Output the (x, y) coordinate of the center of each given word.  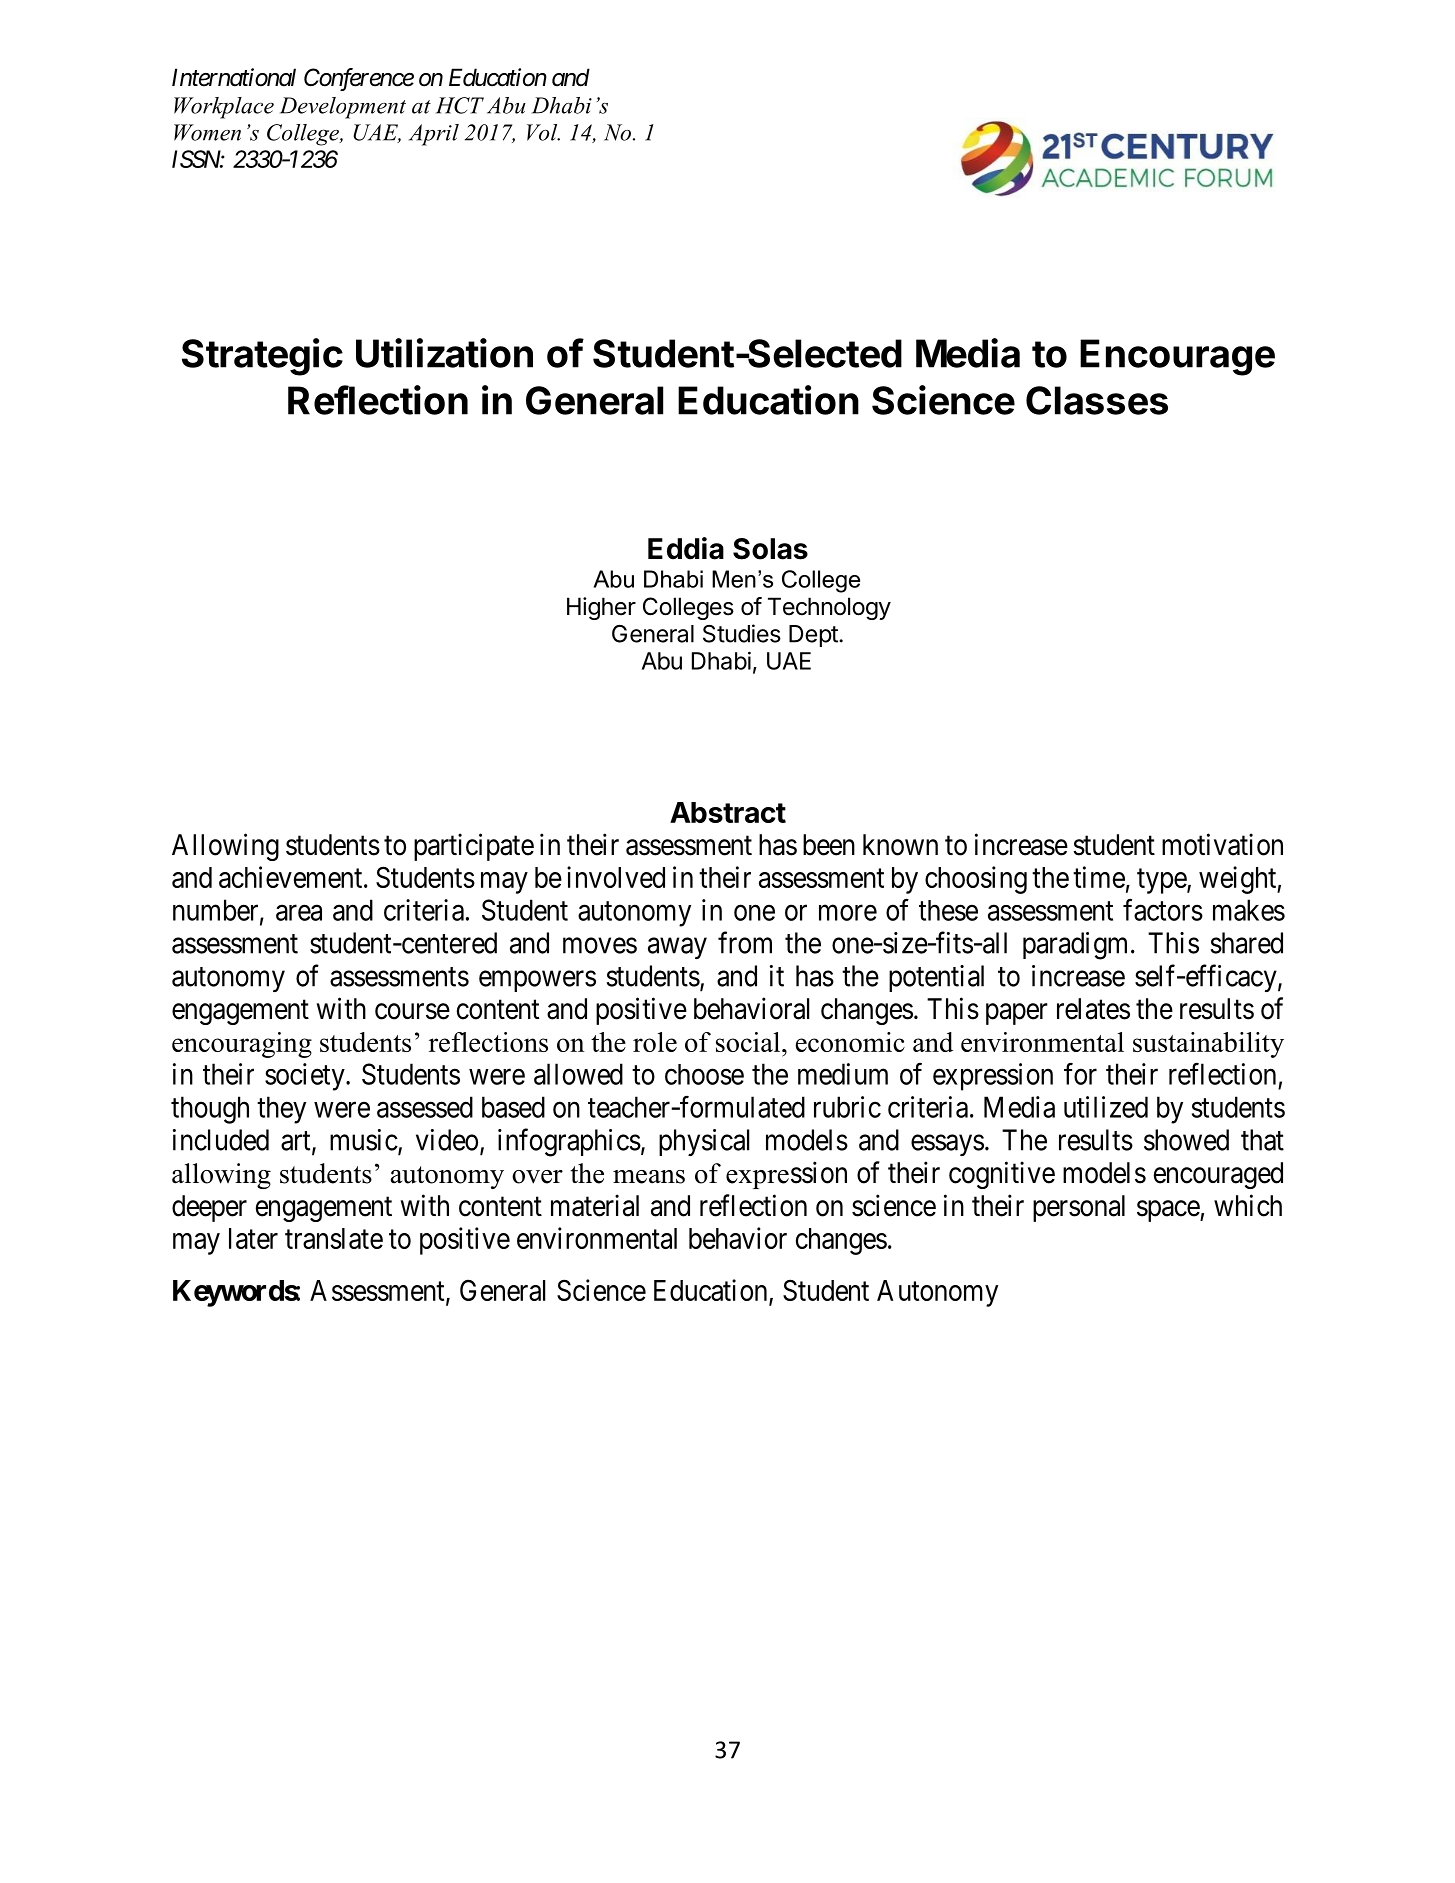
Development (343, 108)
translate (334, 1238)
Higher (601, 608)
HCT (460, 105)
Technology (829, 608)
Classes (1097, 400)
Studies (742, 633)
